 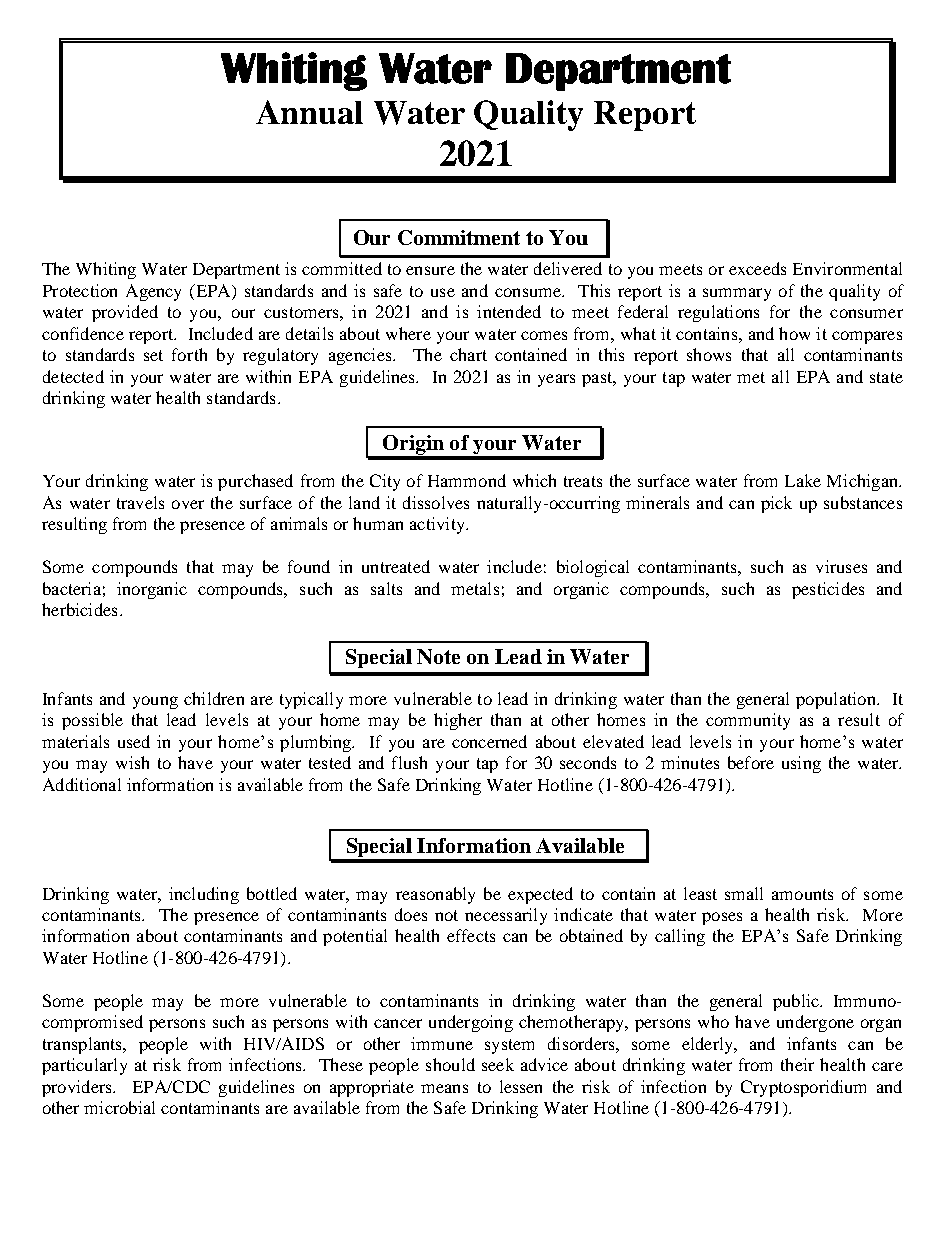 I want to click on Annual, so click(x=309, y=112).
